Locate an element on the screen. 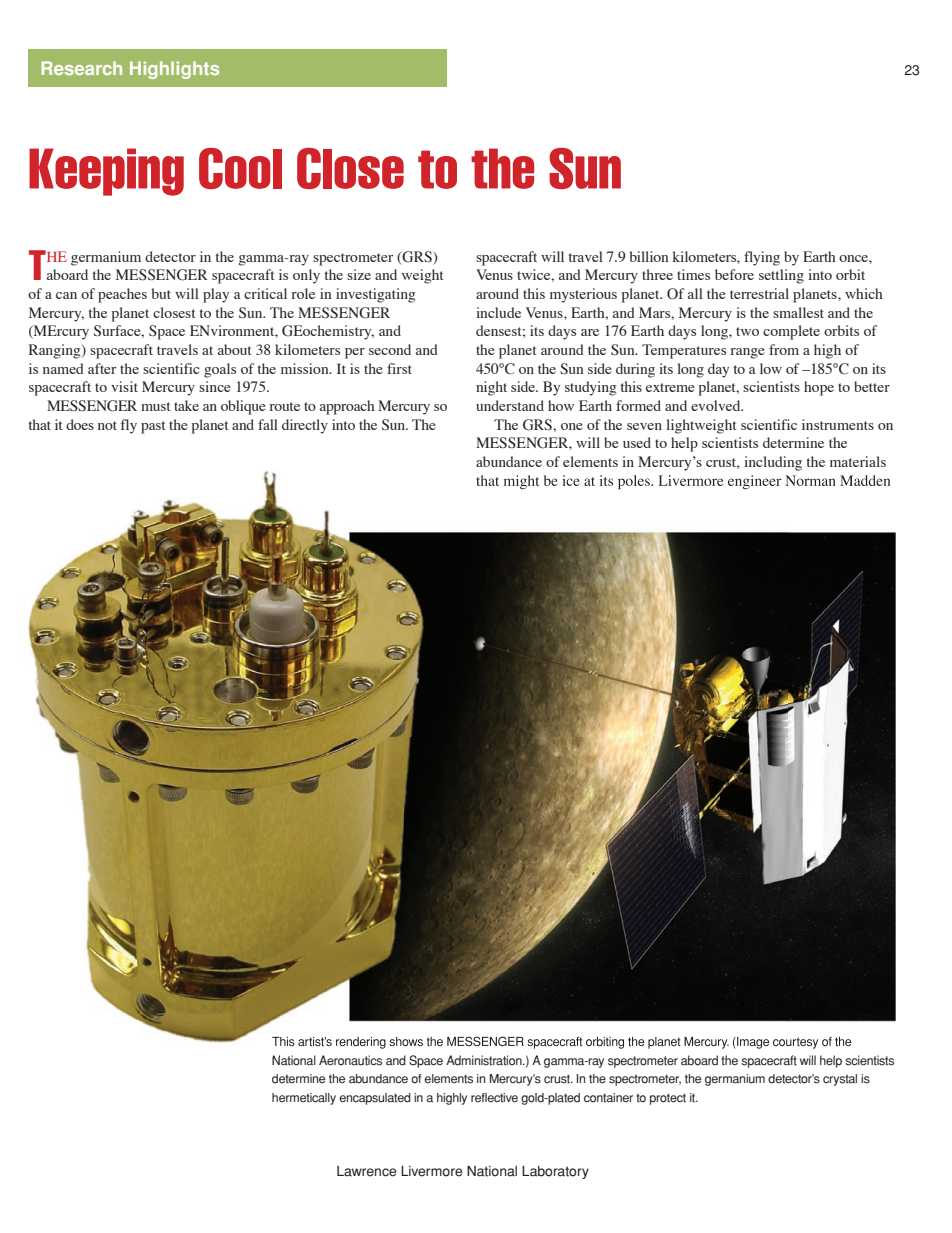  past is located at coordinates (153, 427).
